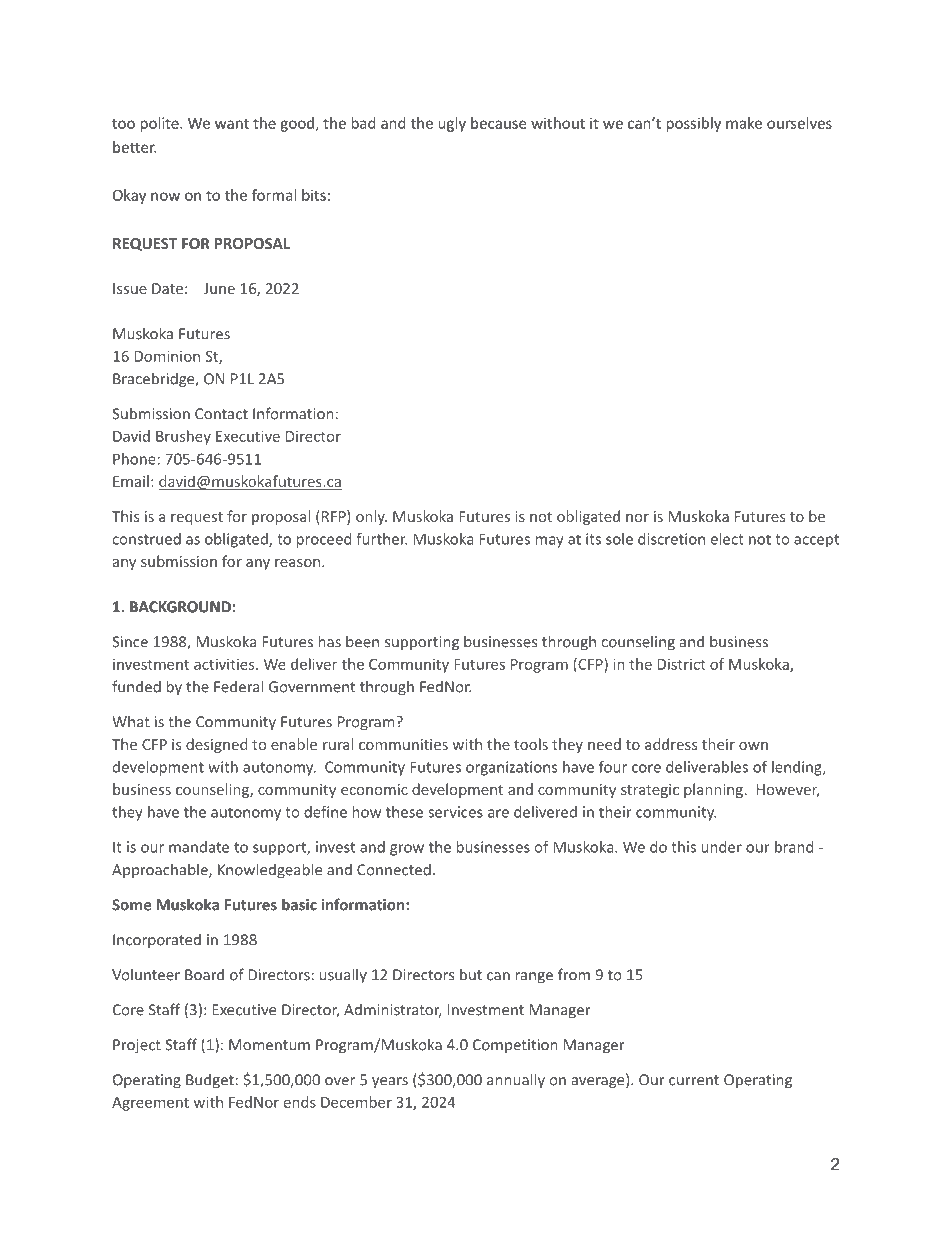 This screenshot has height=1233, width=952. What do you see at coordinates (394, 869) in the screenshot?
I see `Connected` at bounding box center [394, 869].
